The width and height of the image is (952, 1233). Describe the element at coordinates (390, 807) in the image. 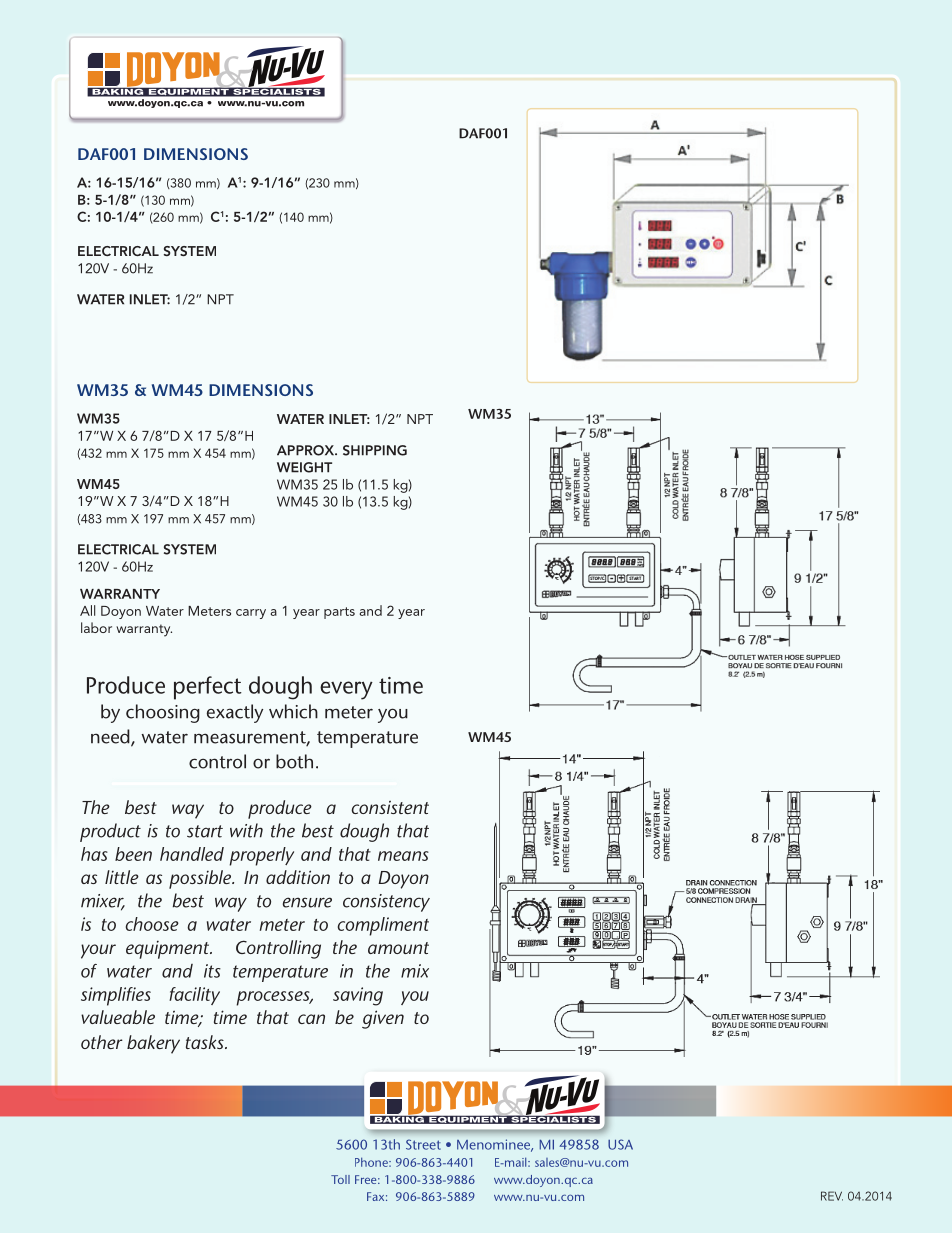

I see `consistent` at that location.
